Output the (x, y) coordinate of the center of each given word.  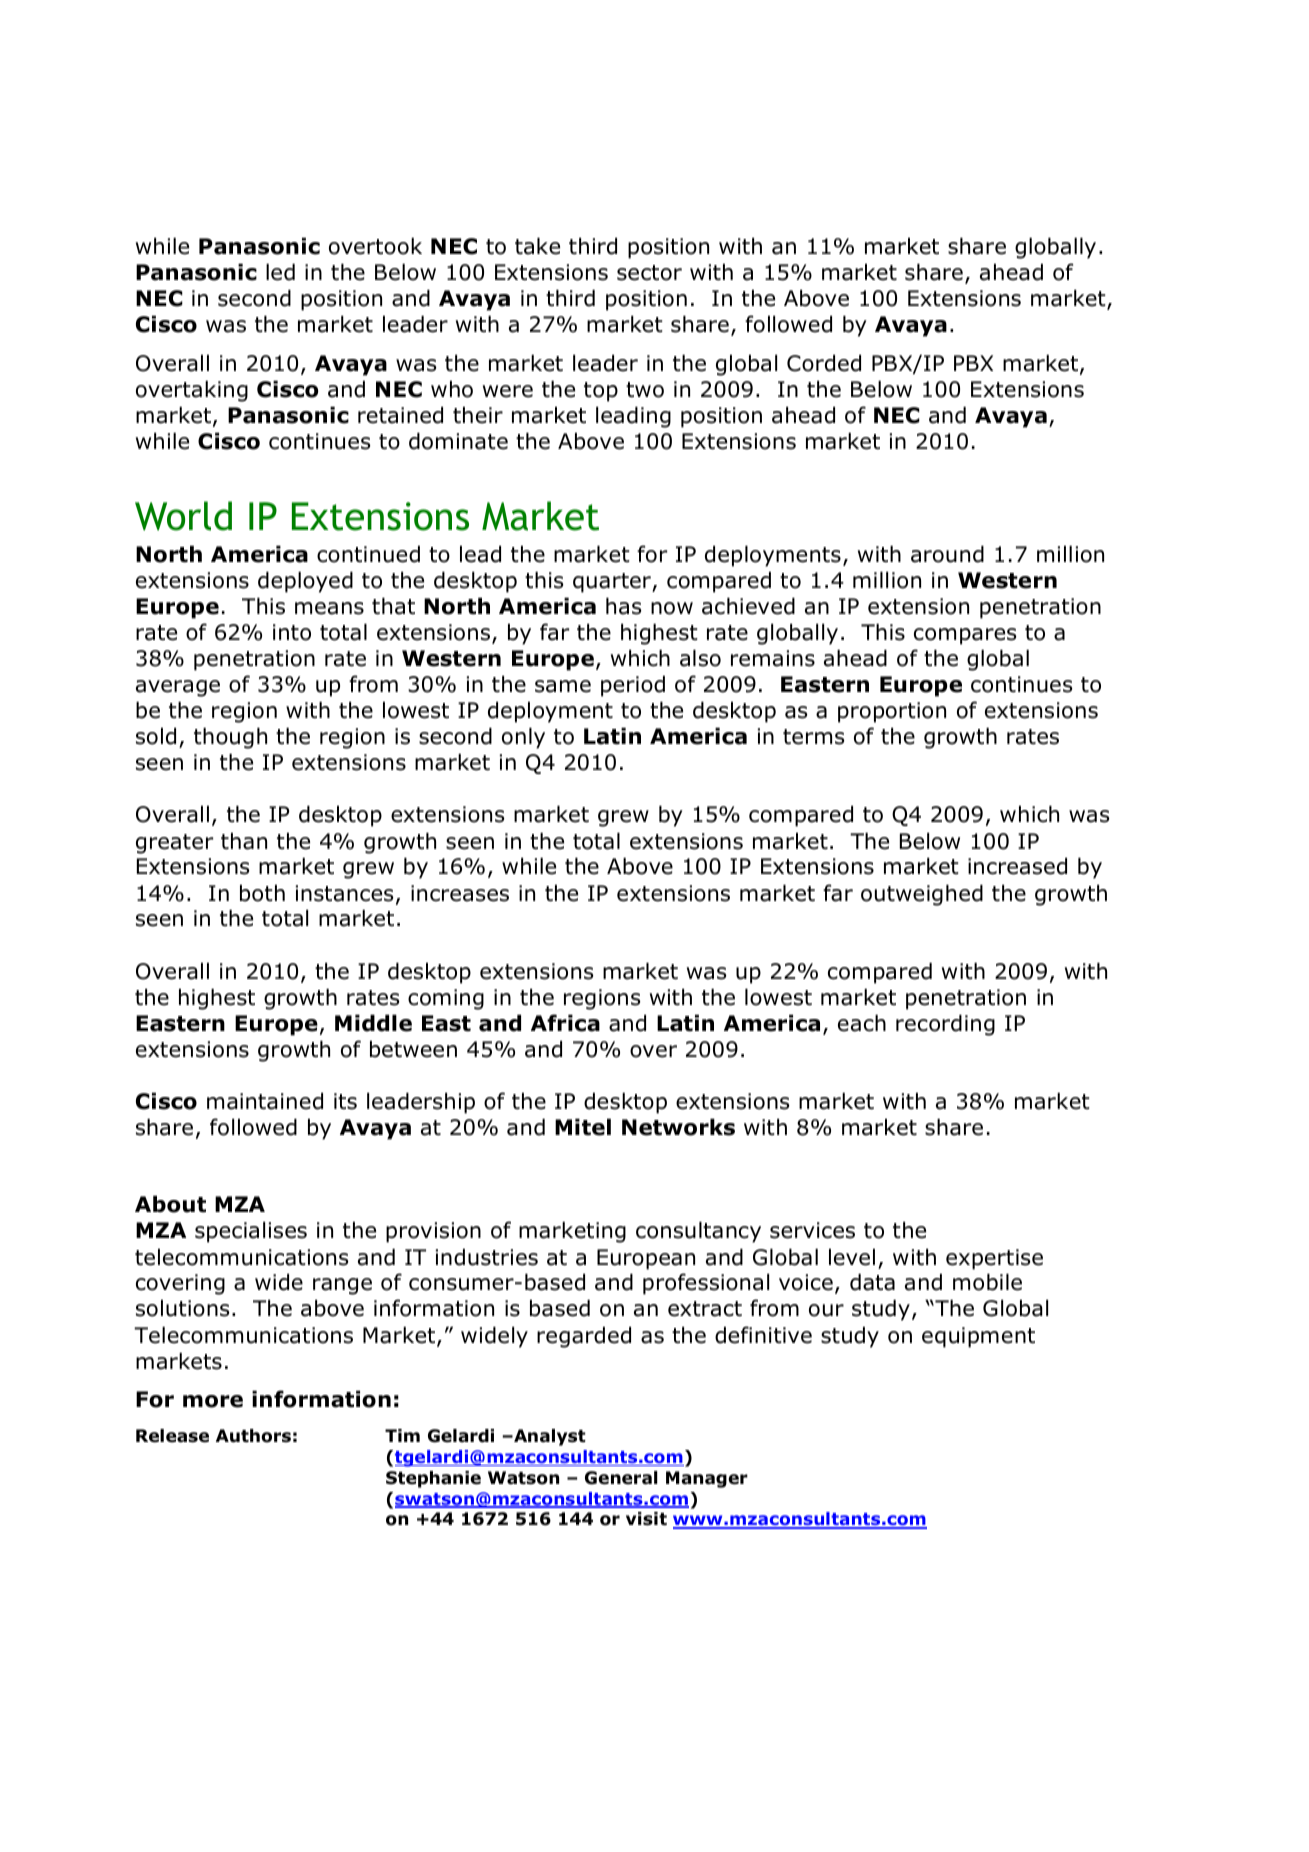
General (621, 1478)
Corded (824, 363)
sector (649, 273)
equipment (978, 1337)
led (280, 272)
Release (172, 1436)
